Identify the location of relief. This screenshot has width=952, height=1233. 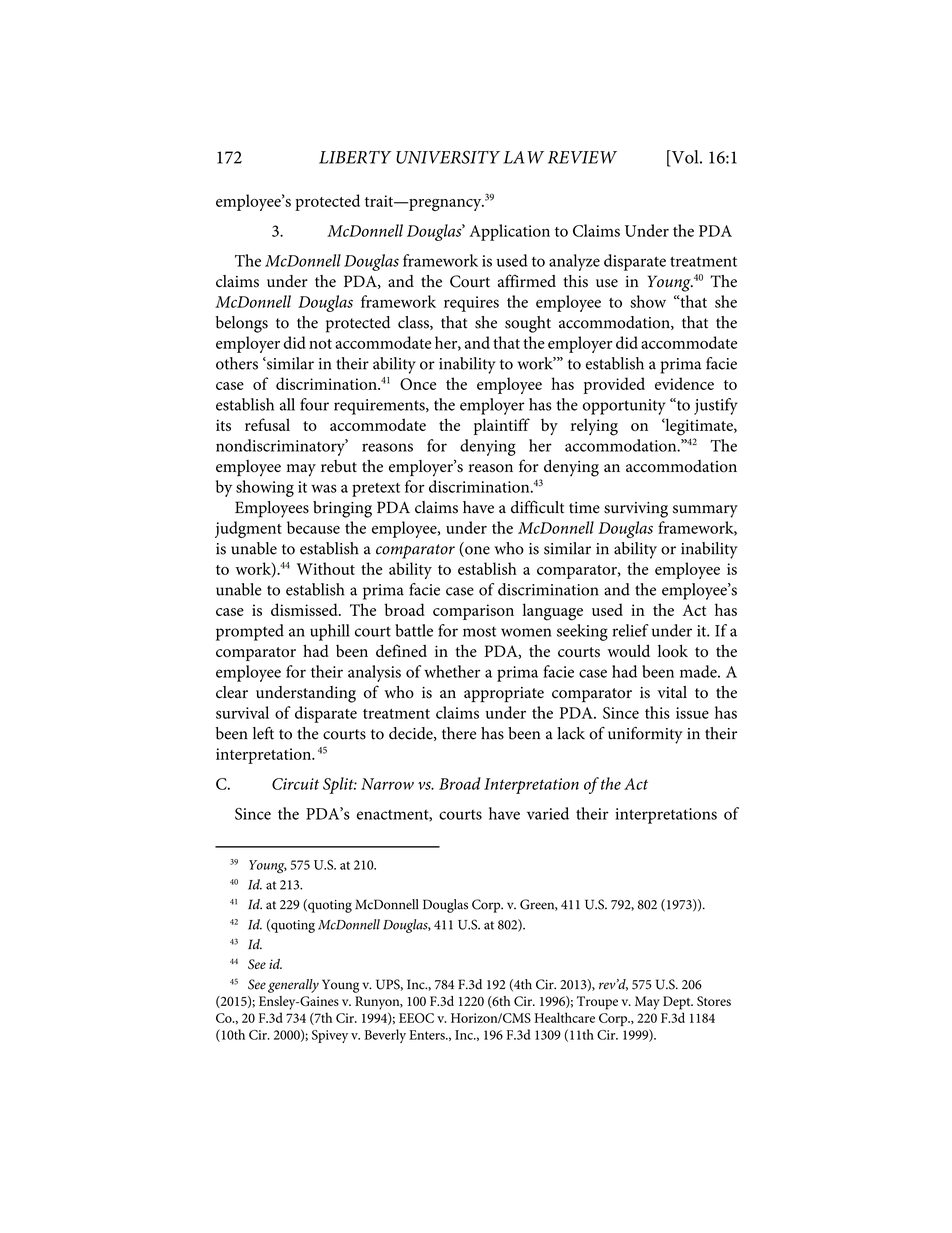
(630, 630).
